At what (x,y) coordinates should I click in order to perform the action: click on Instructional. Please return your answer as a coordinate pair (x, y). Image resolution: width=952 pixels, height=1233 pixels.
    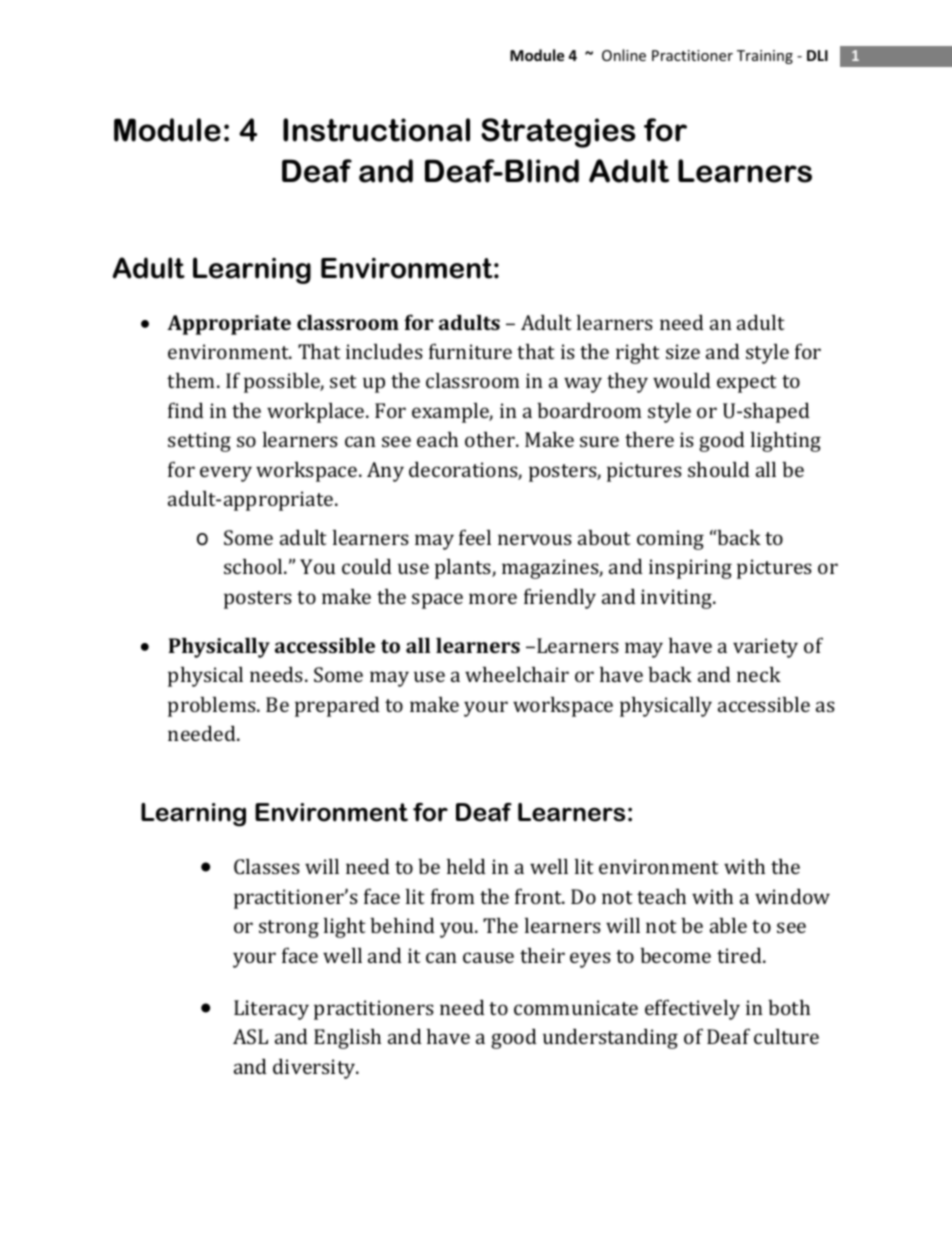
    Looking at the image, I should click on (376, 130).
